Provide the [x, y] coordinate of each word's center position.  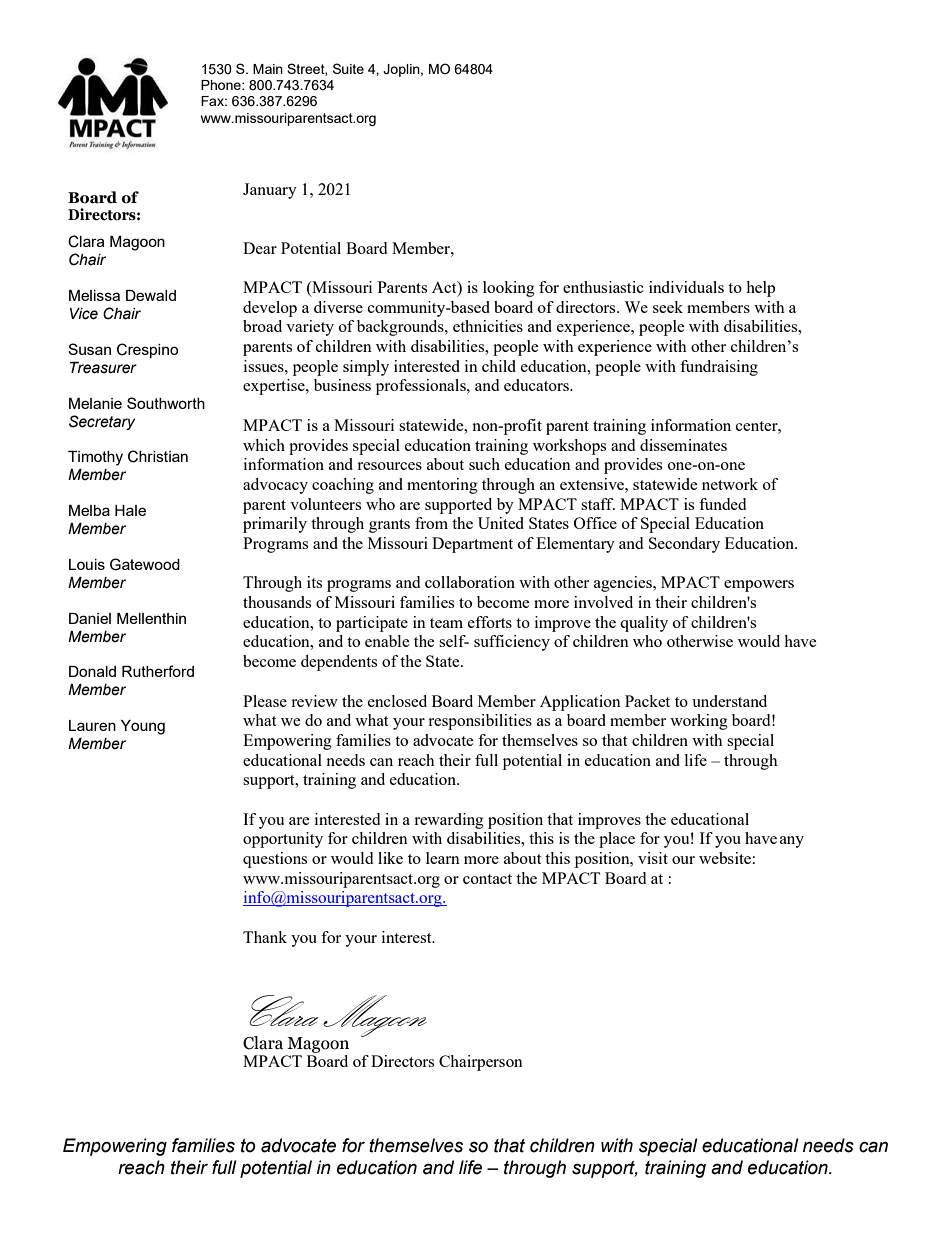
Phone [222, 85]
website [725, 858]
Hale [130, 510]
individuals [686, 287]
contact [487, 879]
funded [722, 504]
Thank [265, 937]
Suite [348, 68]
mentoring [442, 486]
